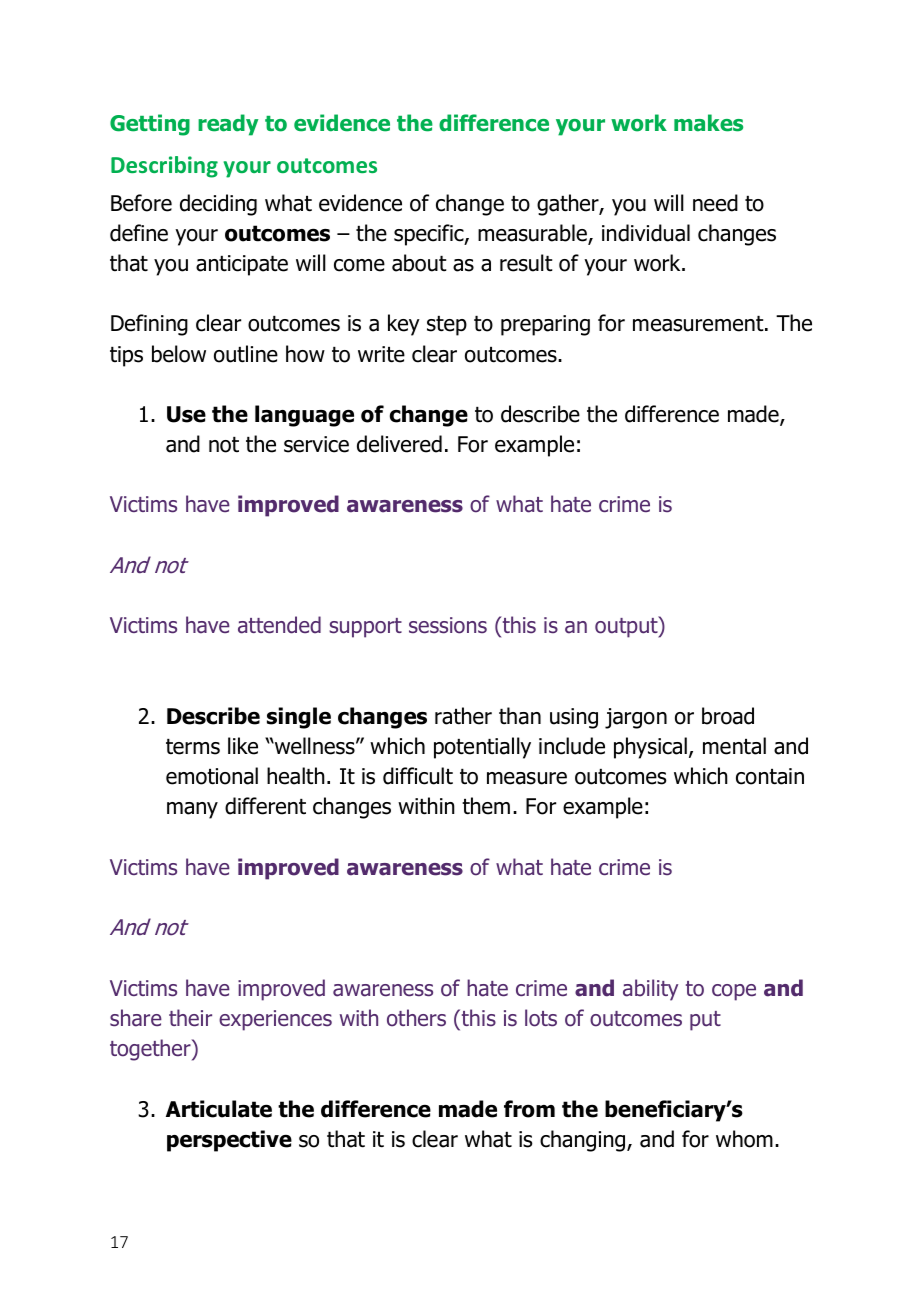 The height and width of the screenshot is (1308, 924). What do you see at coordinates (164, 167) in the screenshot?
I see `Describing` at bounding box center [164, 167].
